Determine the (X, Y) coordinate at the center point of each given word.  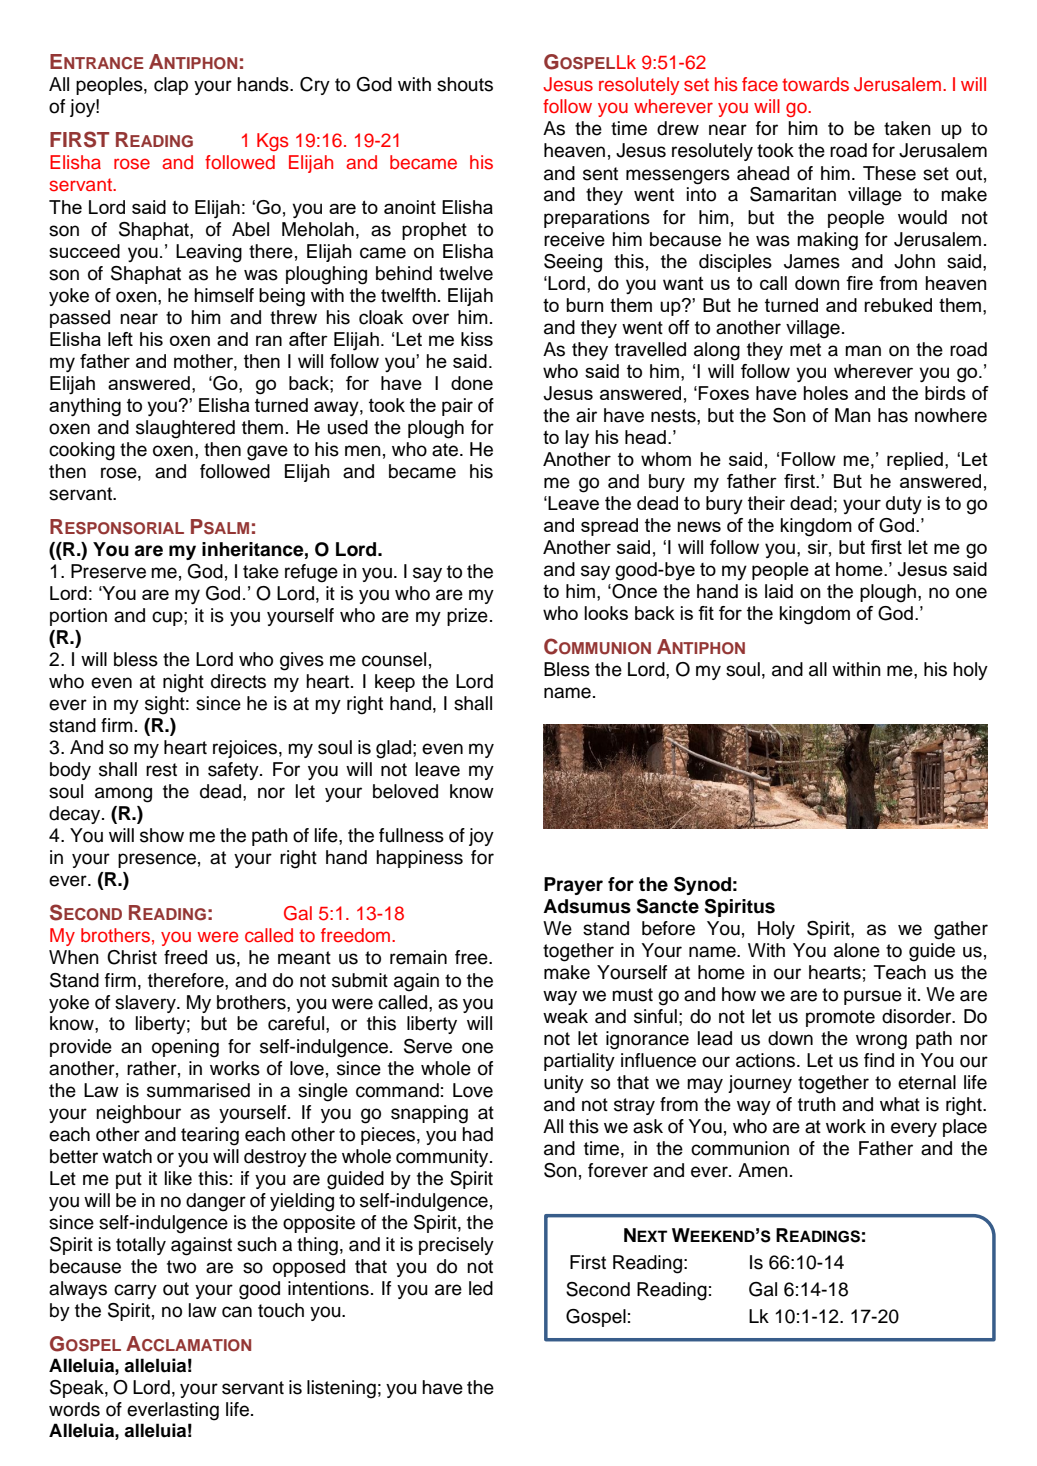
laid (779, 591)
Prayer (573, 886)
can (237, 1312)
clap (171, 86)
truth (817, 1104)
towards (815, 84)
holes (825, 393)
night (183, 683)
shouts (465, 84)
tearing (210, 1136)
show (162, 835)
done (472, 383)
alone (857, 950)
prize (467, 617)
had (477, 1134)
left (120, 339)
